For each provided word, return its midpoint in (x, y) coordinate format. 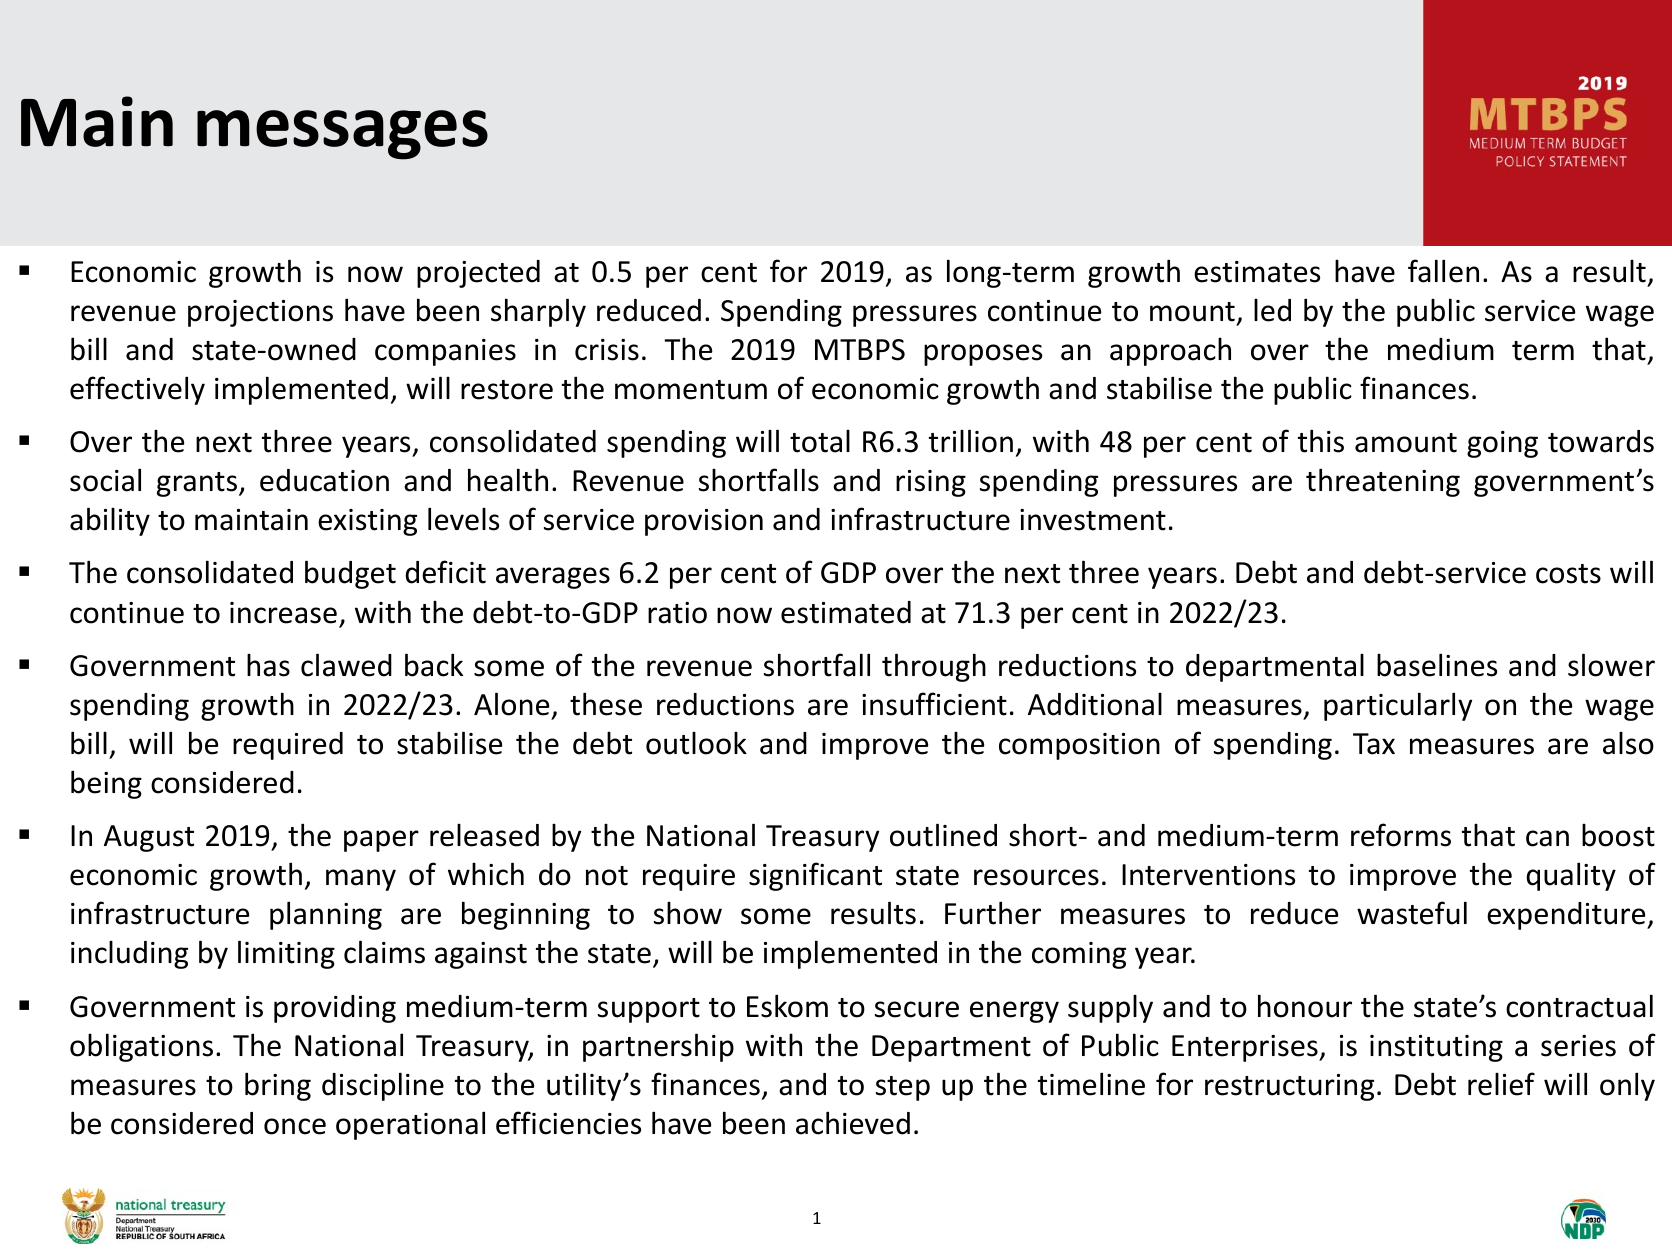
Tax (1374, 744)
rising (931, 483)
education (324, 480)
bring (278, 1086)
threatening (1383, 482)
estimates (1257, 272)
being (106, 784)
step (903, 1088)
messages (342, 135)
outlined (943, 835)
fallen (1443, 271)
